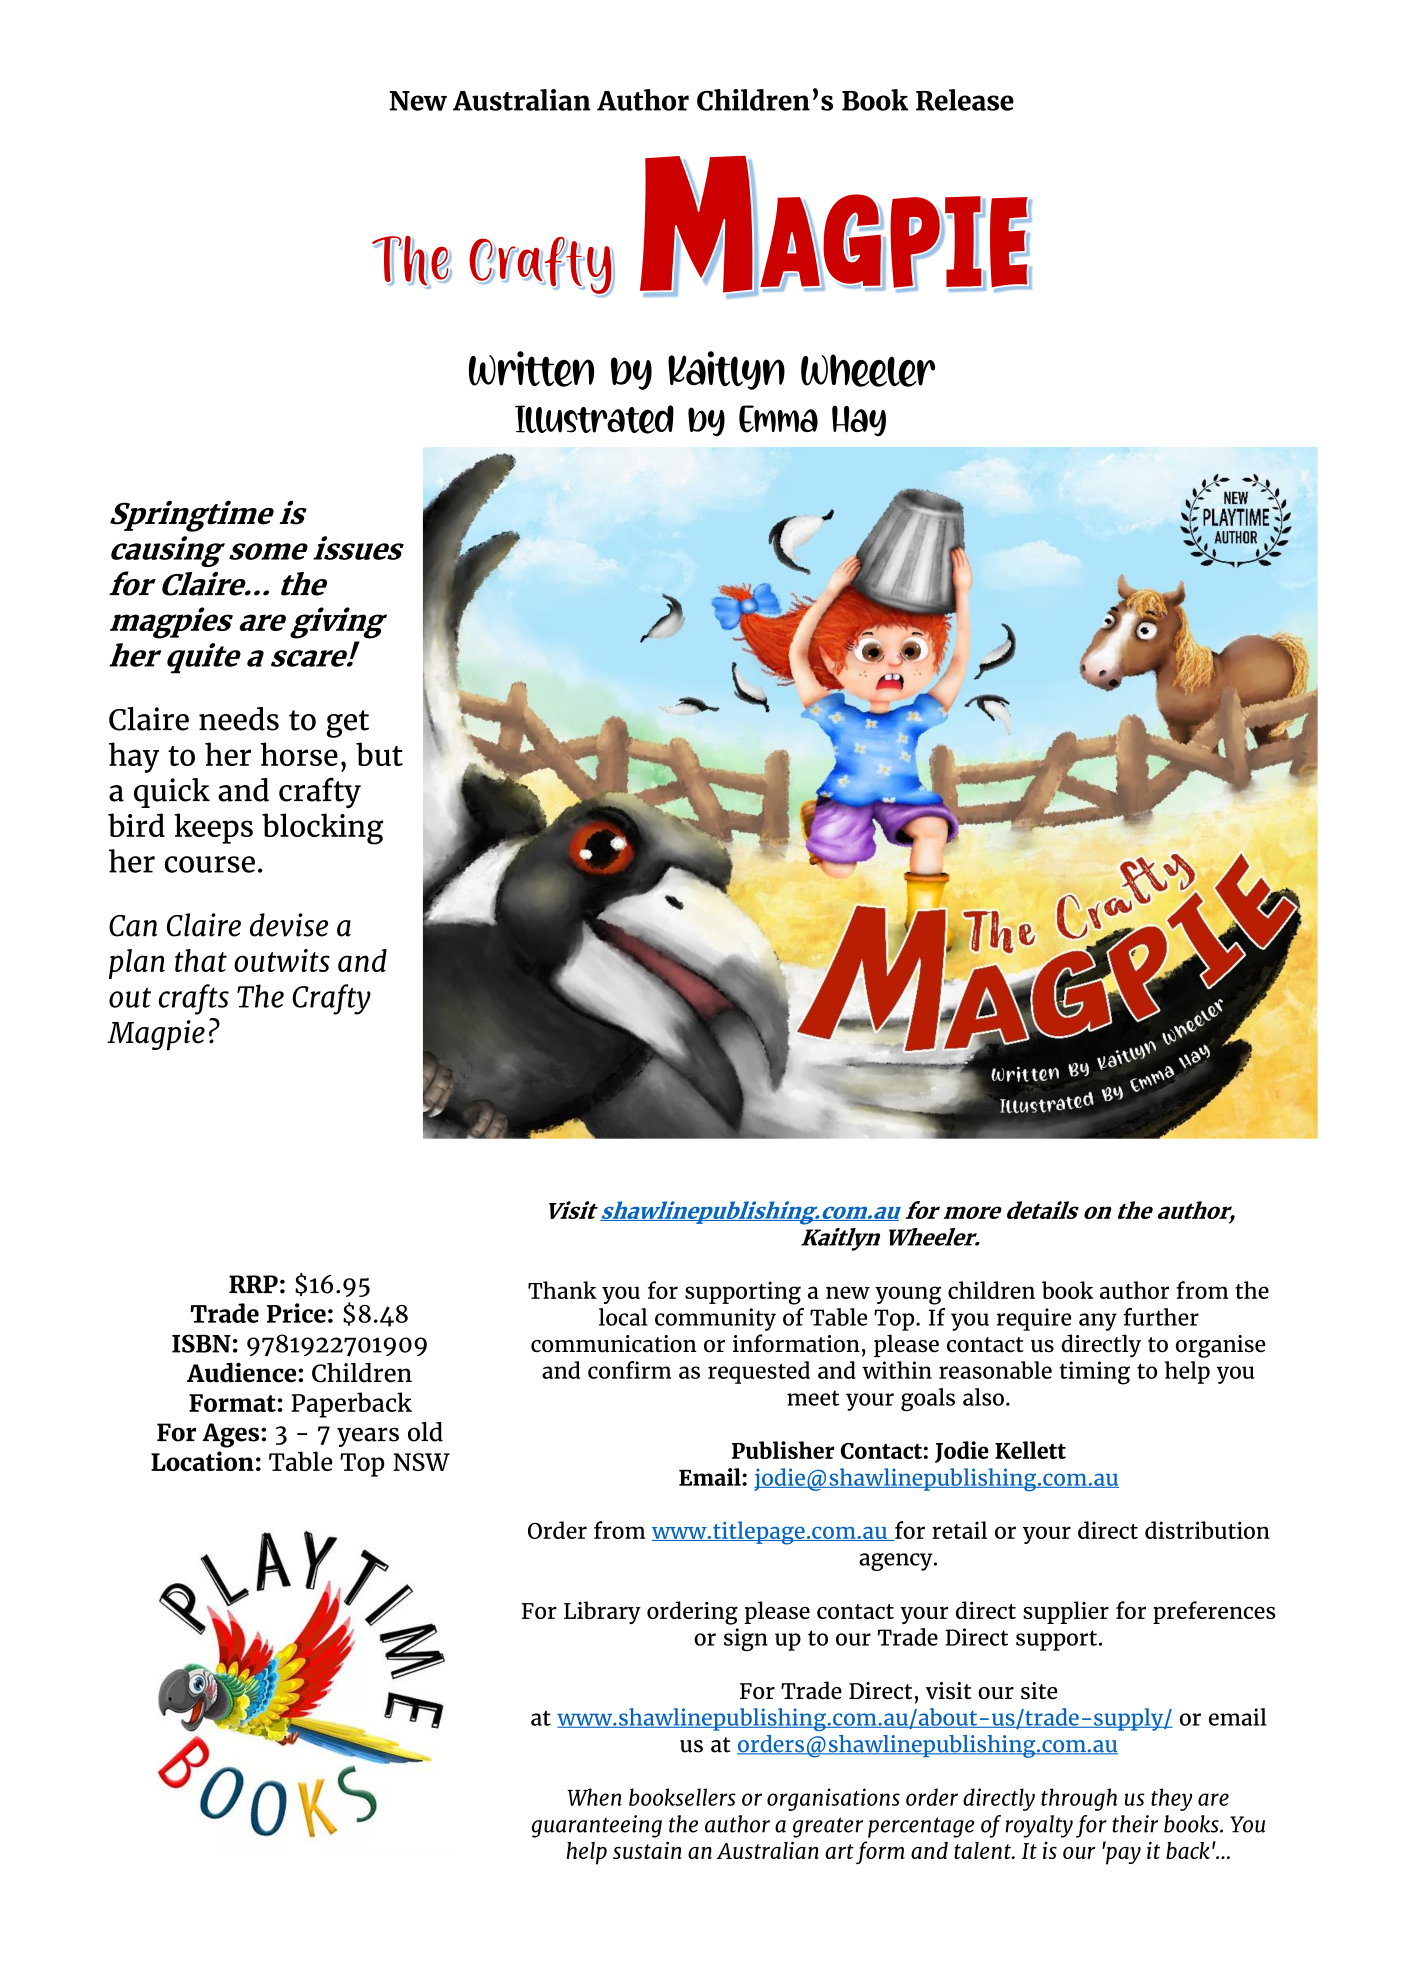 The width and height of the image is (1403, 1985). I want to click on RRP, so click(253, 1284).
